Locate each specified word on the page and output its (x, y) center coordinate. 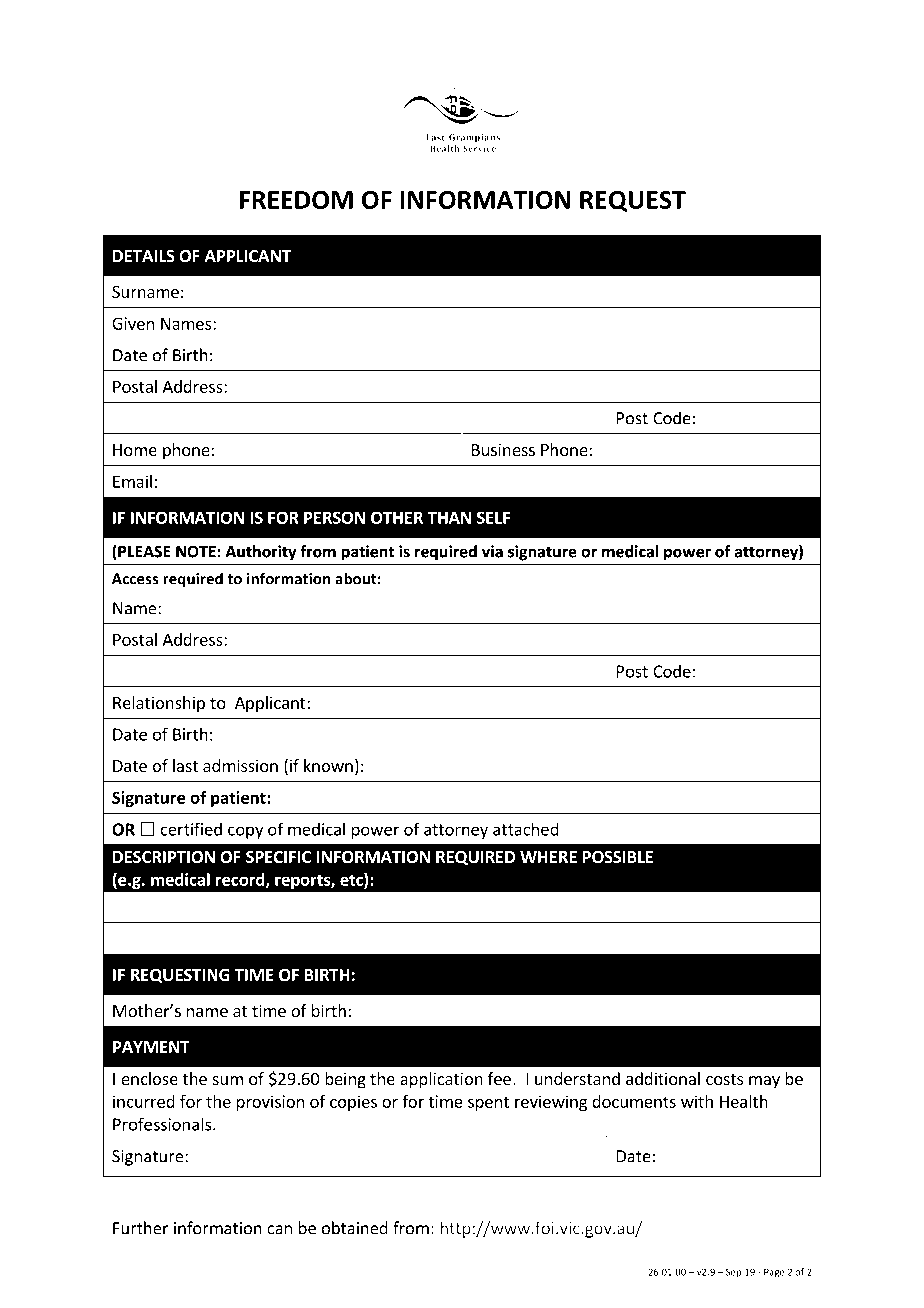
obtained (355, 1228)
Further (141, 1228)
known (328, 765)
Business (503, 449)
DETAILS (144, 256)
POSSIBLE (618, 857)
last (185, 765)
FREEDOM (296, 199)
